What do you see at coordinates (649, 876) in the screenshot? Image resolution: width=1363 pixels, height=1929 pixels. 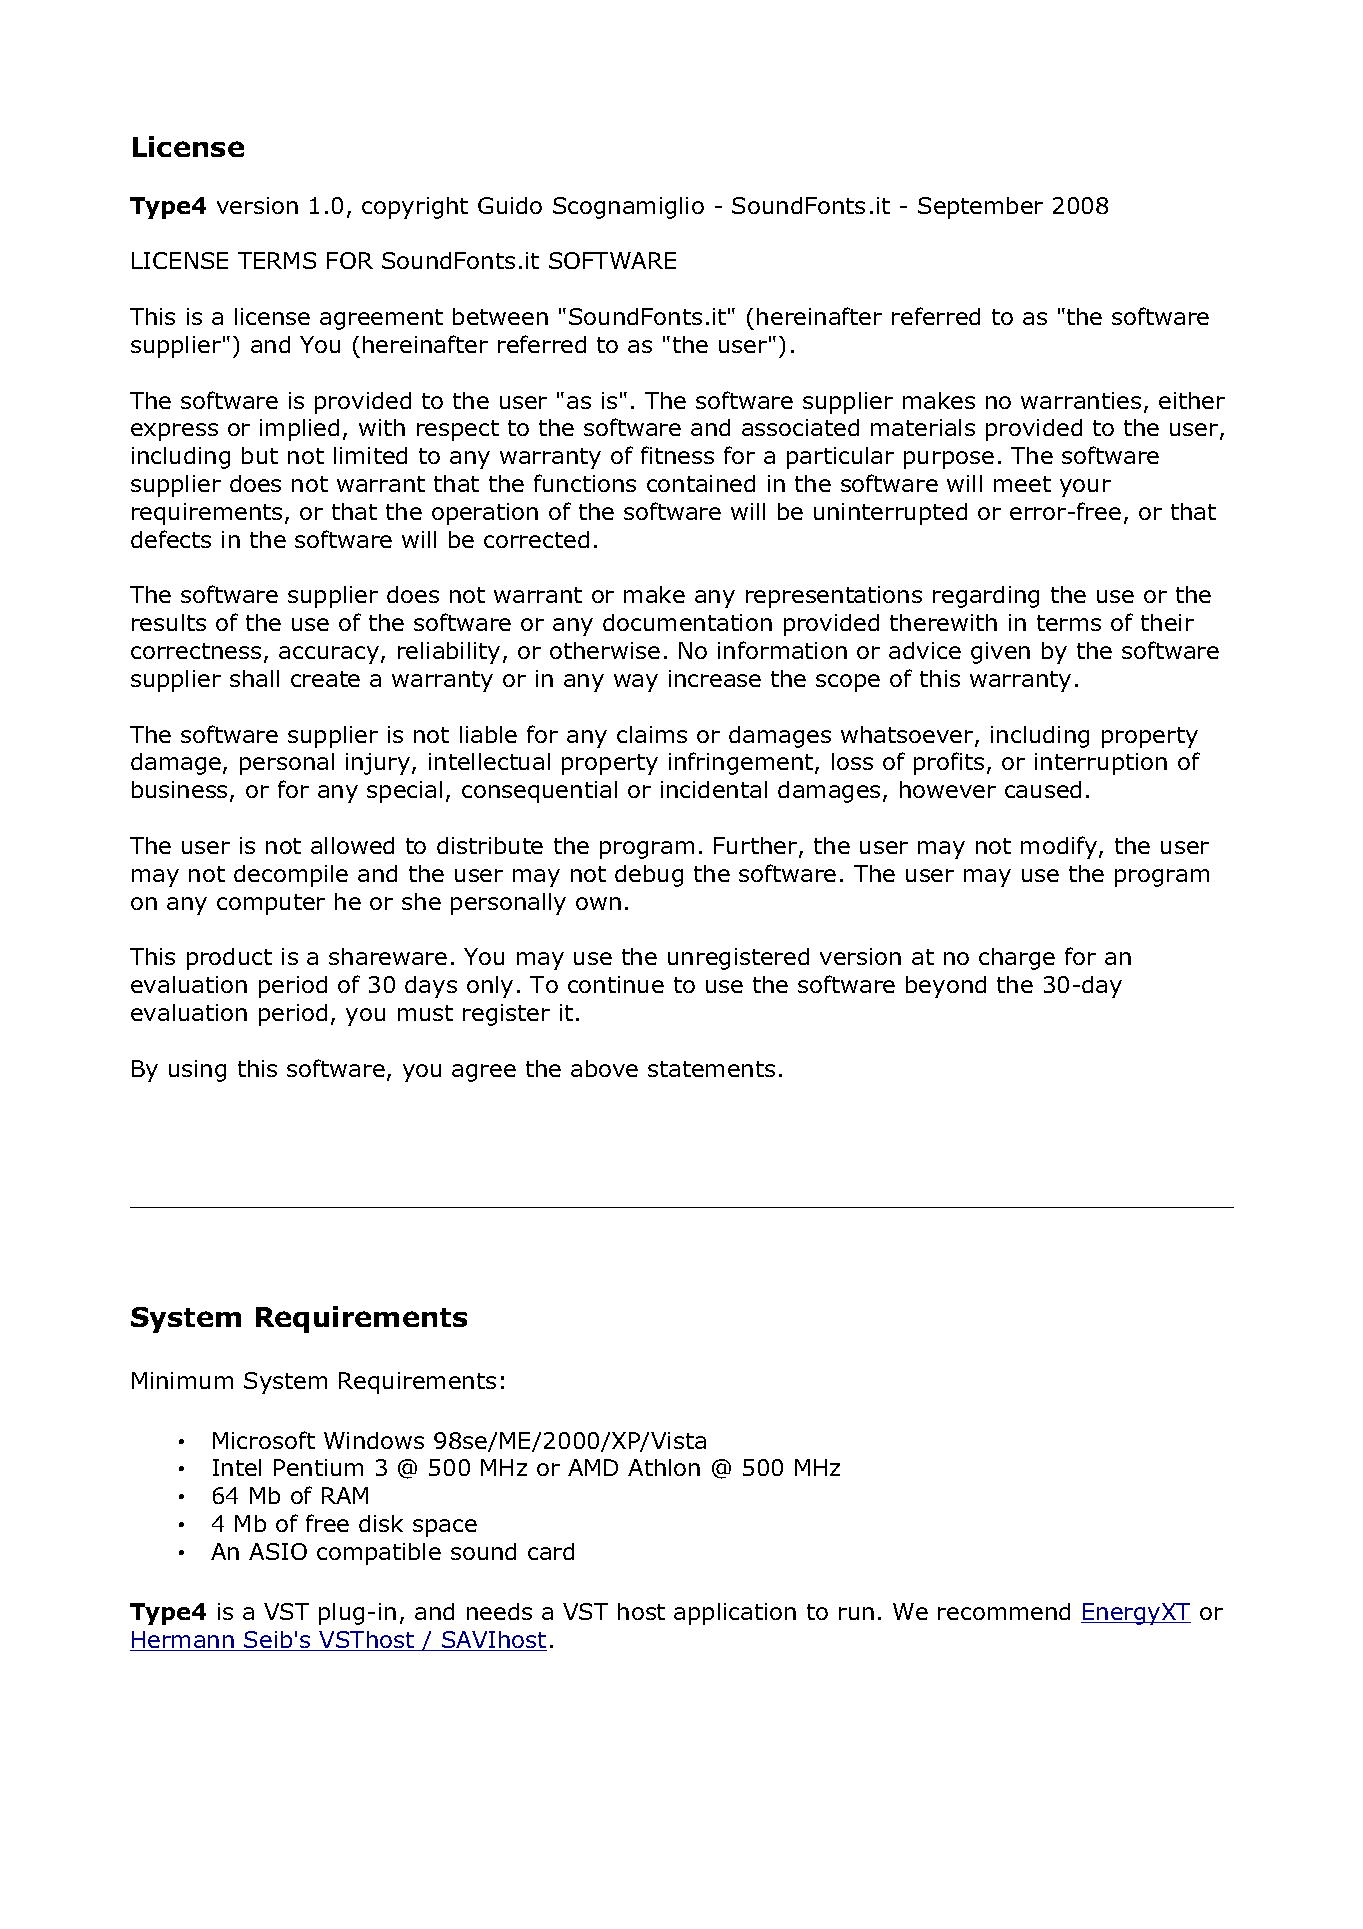 I see `debug` at bounding box center [649, 876].
